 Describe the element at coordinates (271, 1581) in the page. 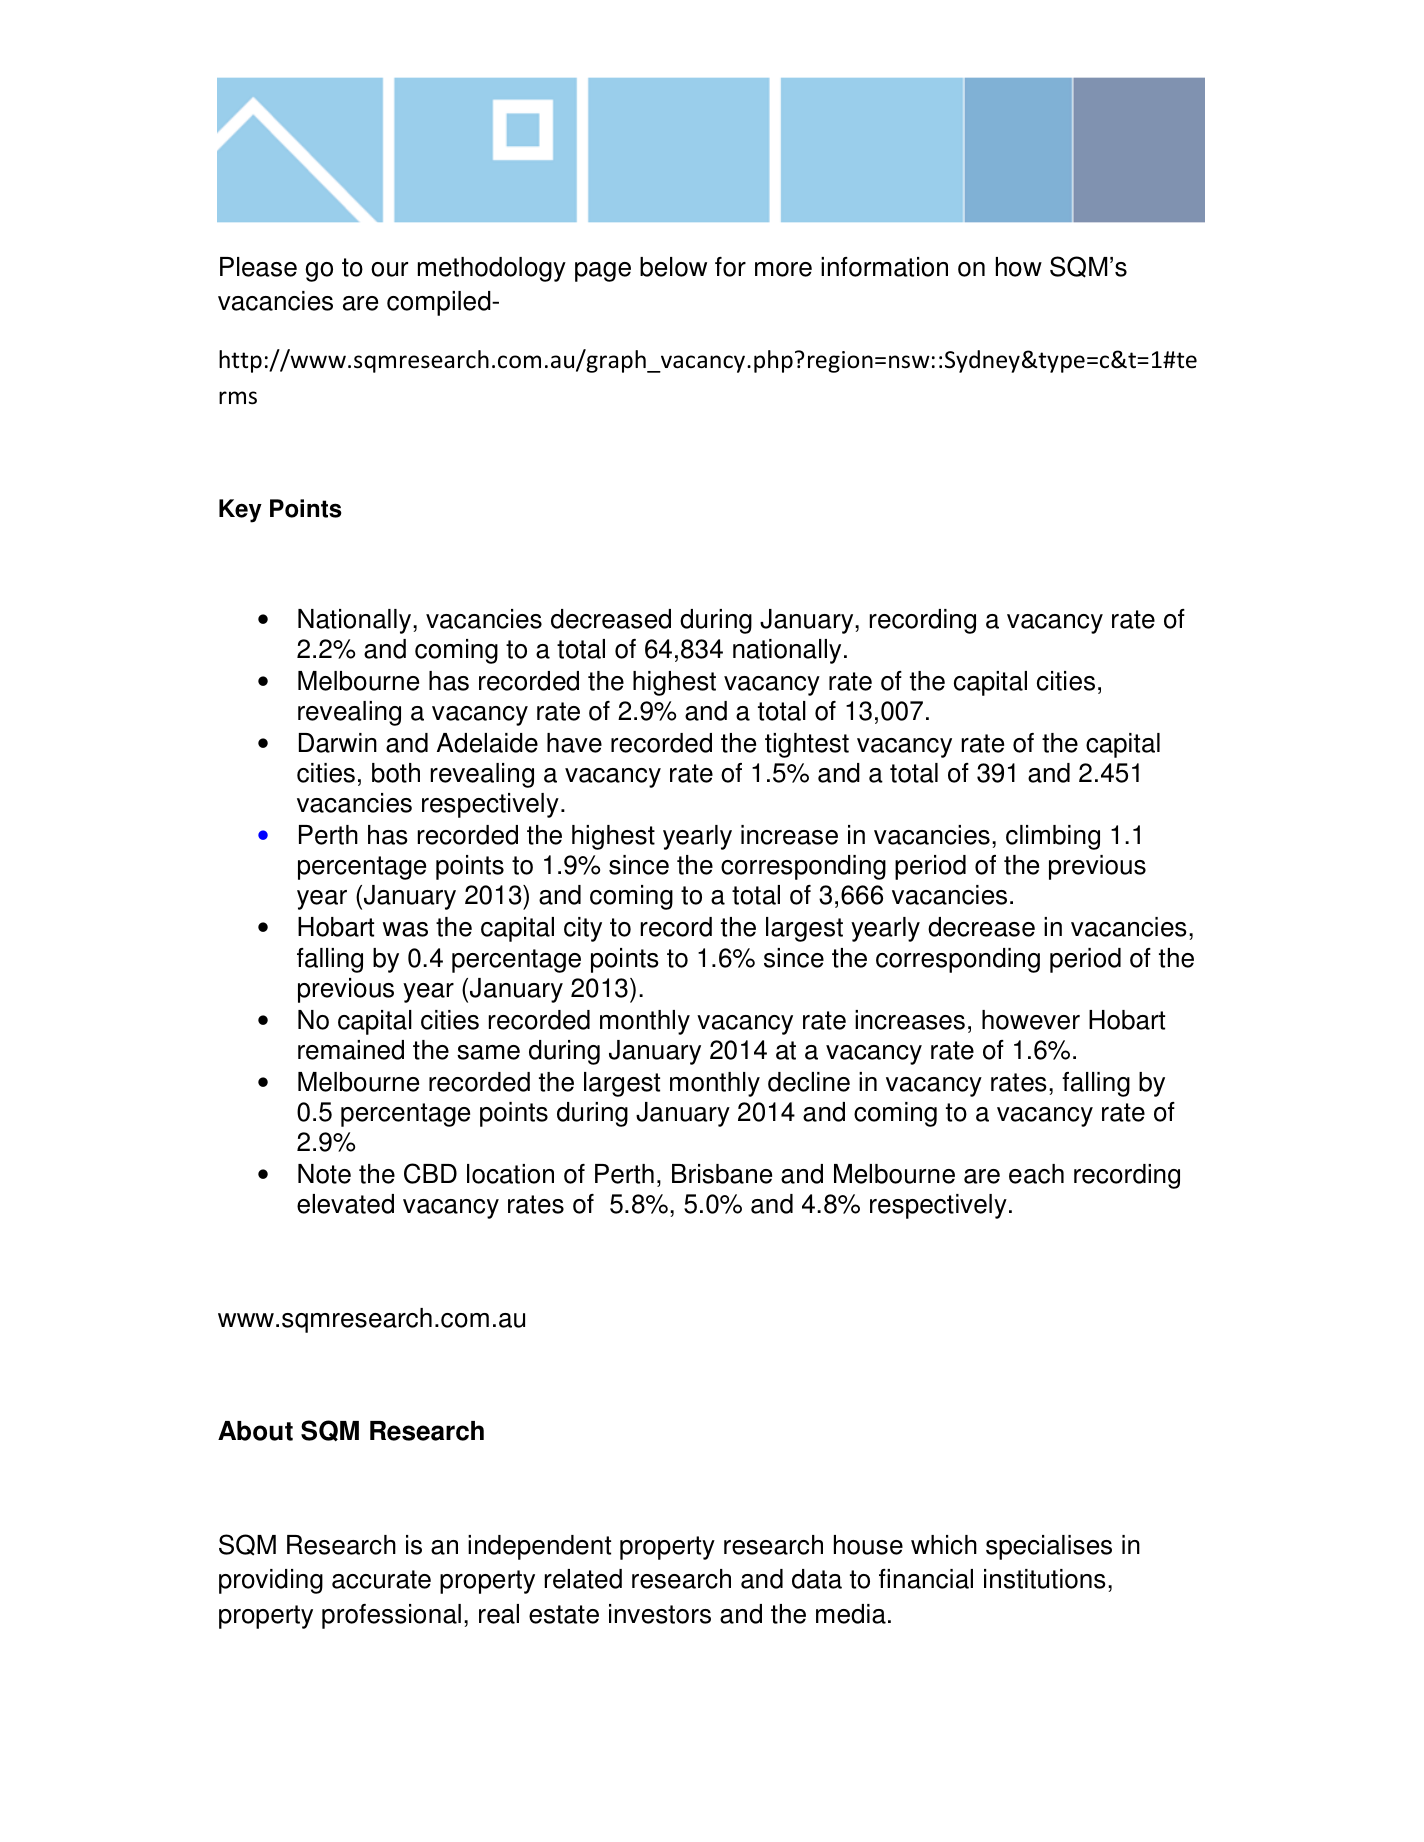

I see `providing` at that location.
